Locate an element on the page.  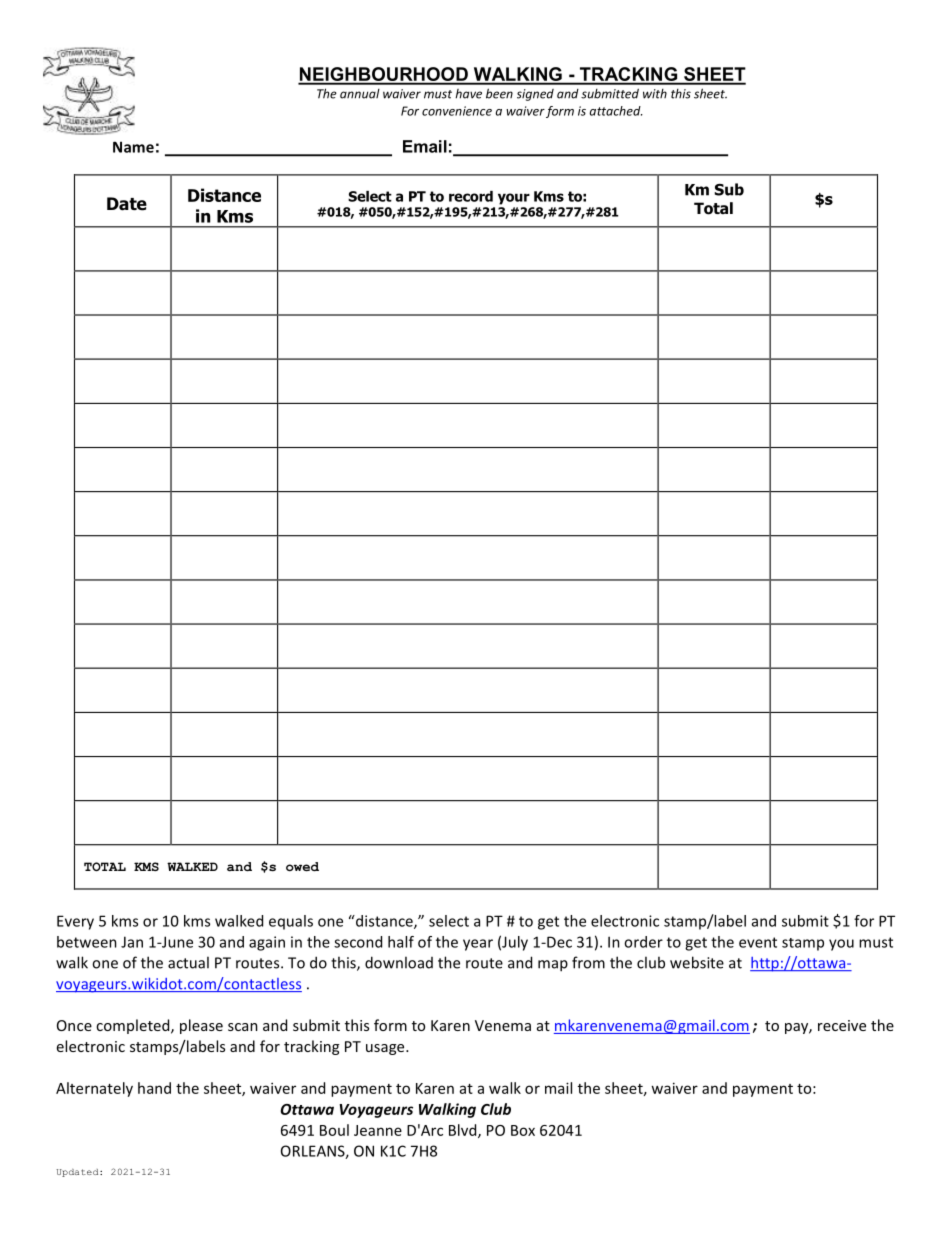
Name is located at coordinates (133, 147).
